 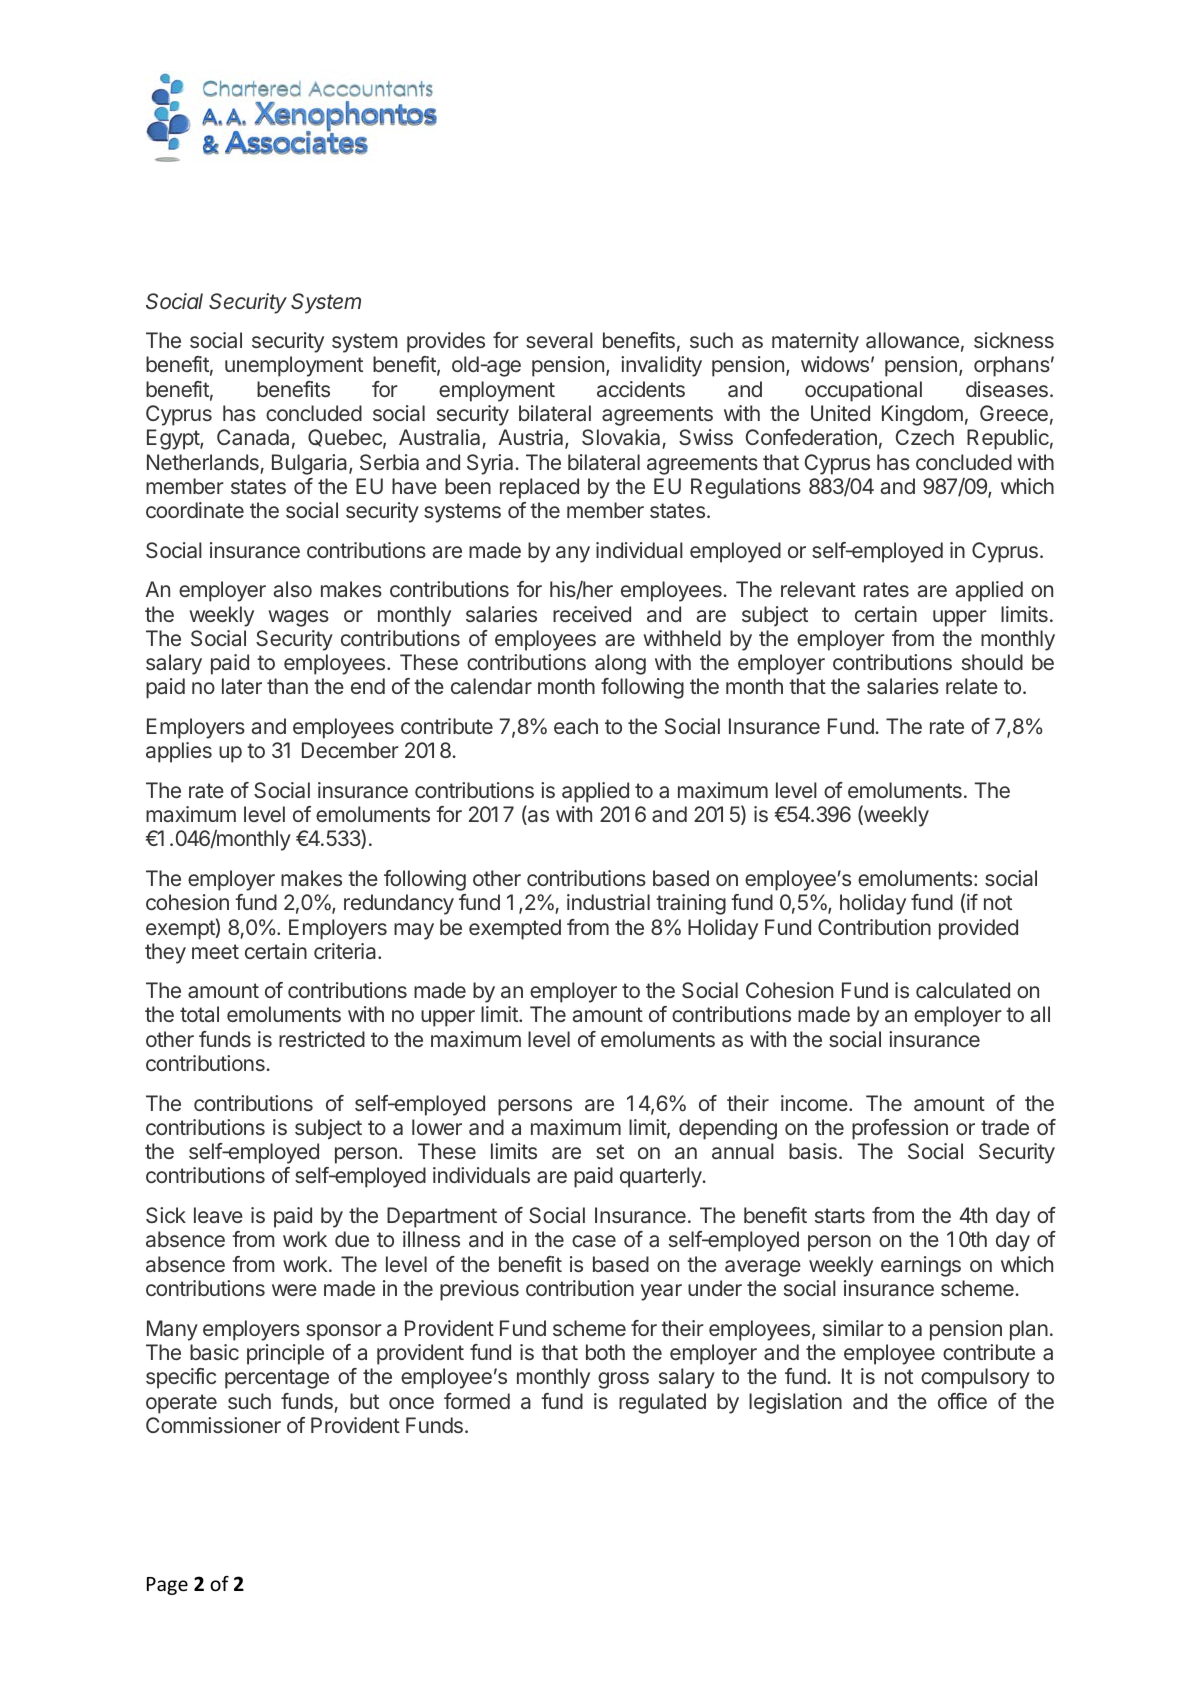 I want to click on relate, so click(x=972, y=686).
